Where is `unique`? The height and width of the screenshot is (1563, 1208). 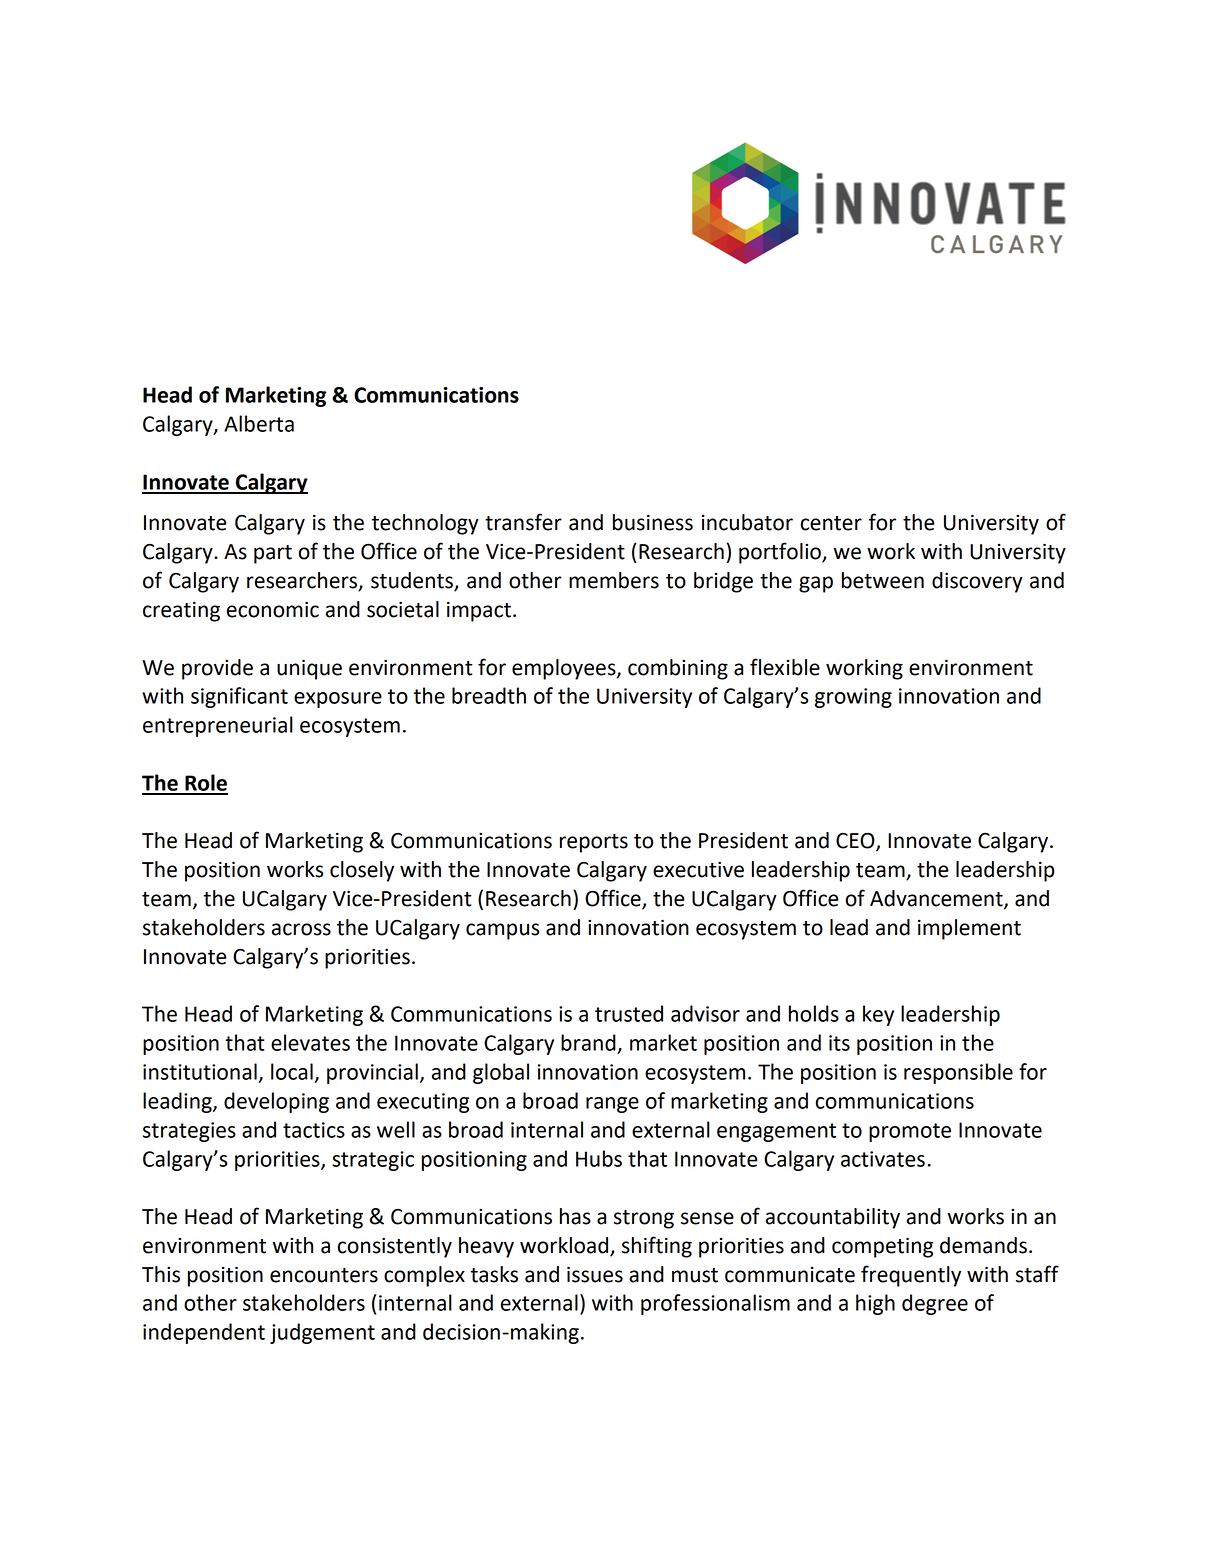
unique is located at coordinates (309, 669).
